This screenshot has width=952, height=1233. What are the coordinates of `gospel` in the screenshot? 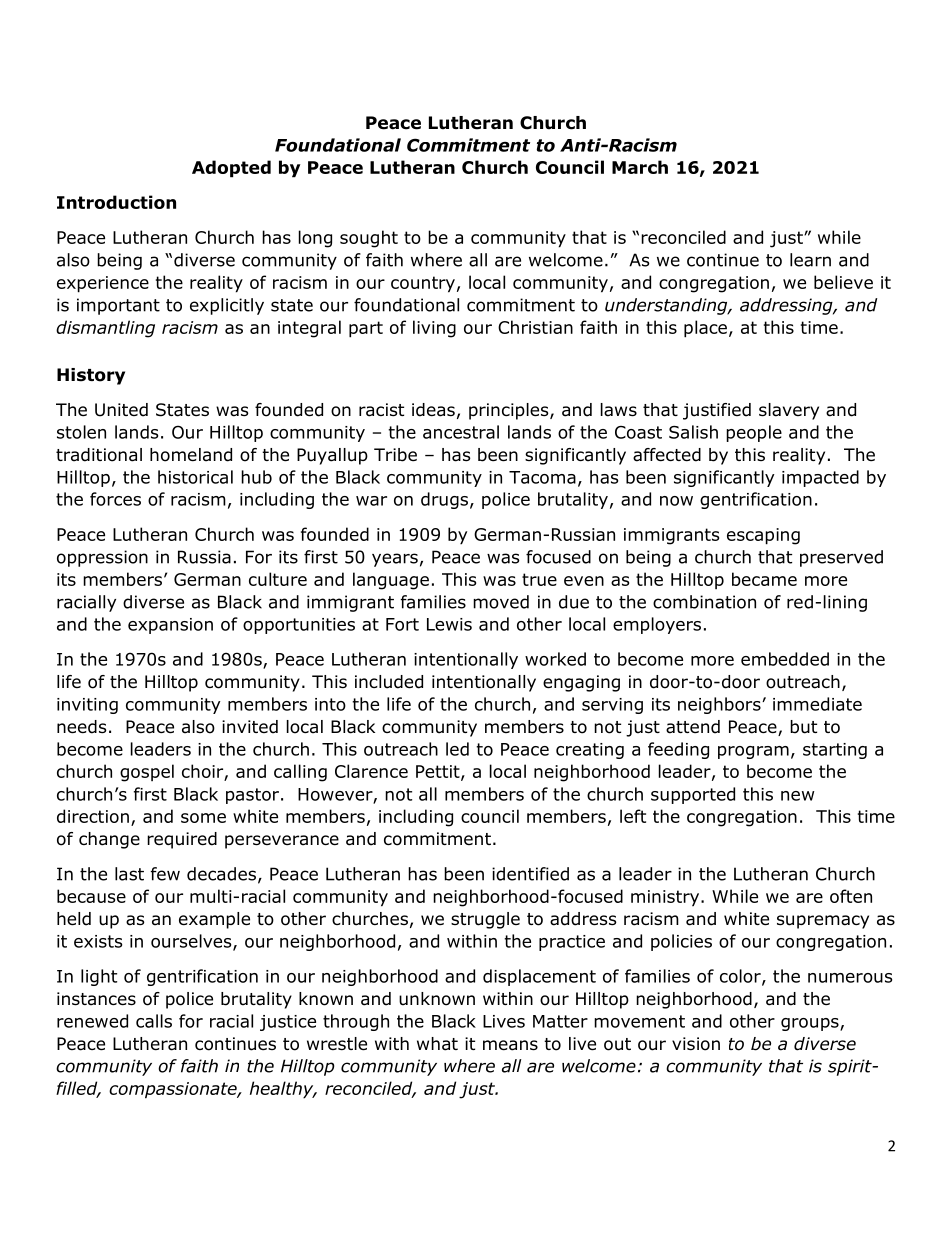 It's located at (147, 773).
